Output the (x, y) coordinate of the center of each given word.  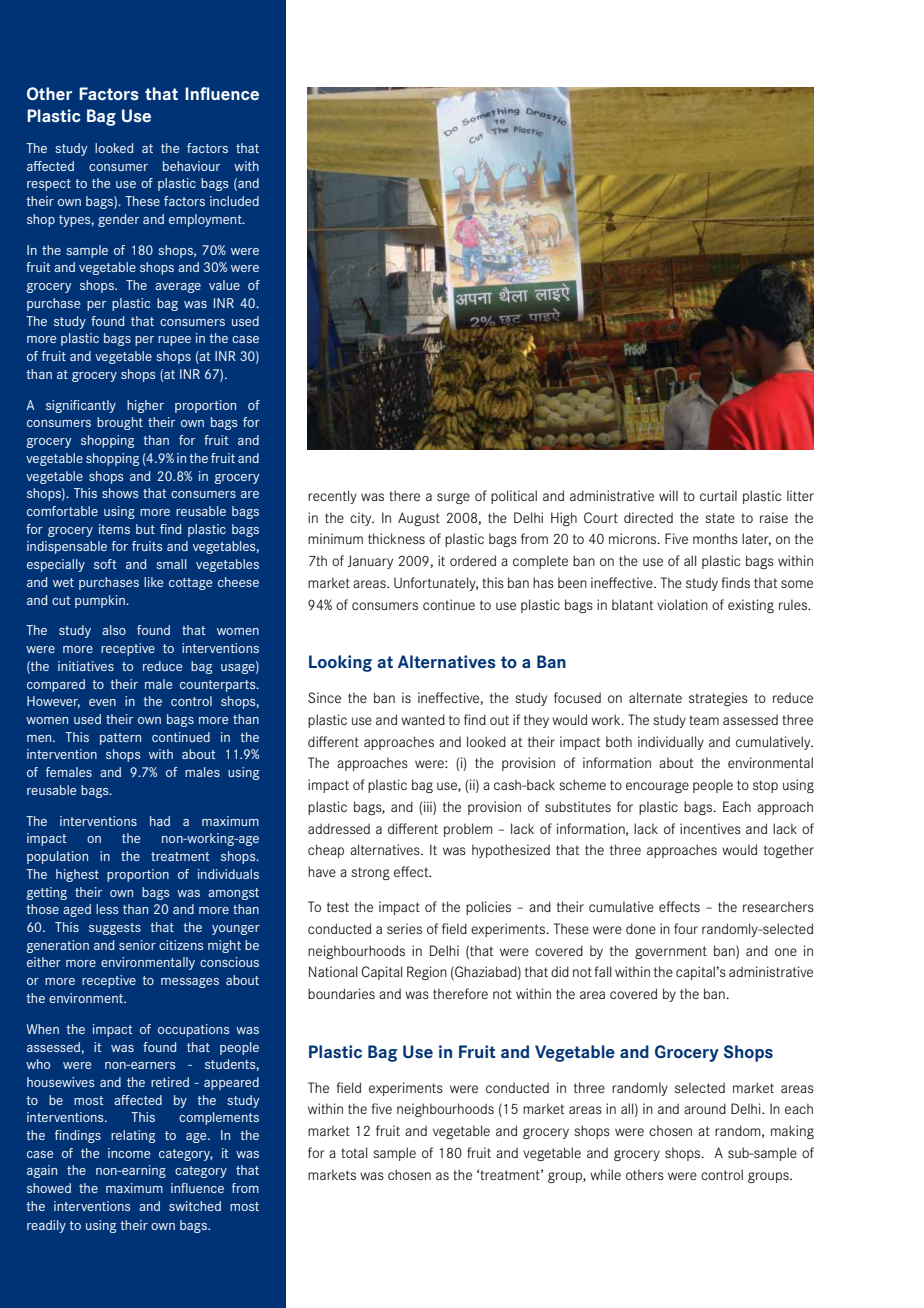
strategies (718, 699)
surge (453, 498)
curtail (718, 495)
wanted (423, 719)
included (234, 201)
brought (120, 423)
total (354, 1152)
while (605, 1174)
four (686, 928)
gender (118, 220)
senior (137, 945)
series (404, 928)
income (129, 1153)
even (102, 702)
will (668, 495)
